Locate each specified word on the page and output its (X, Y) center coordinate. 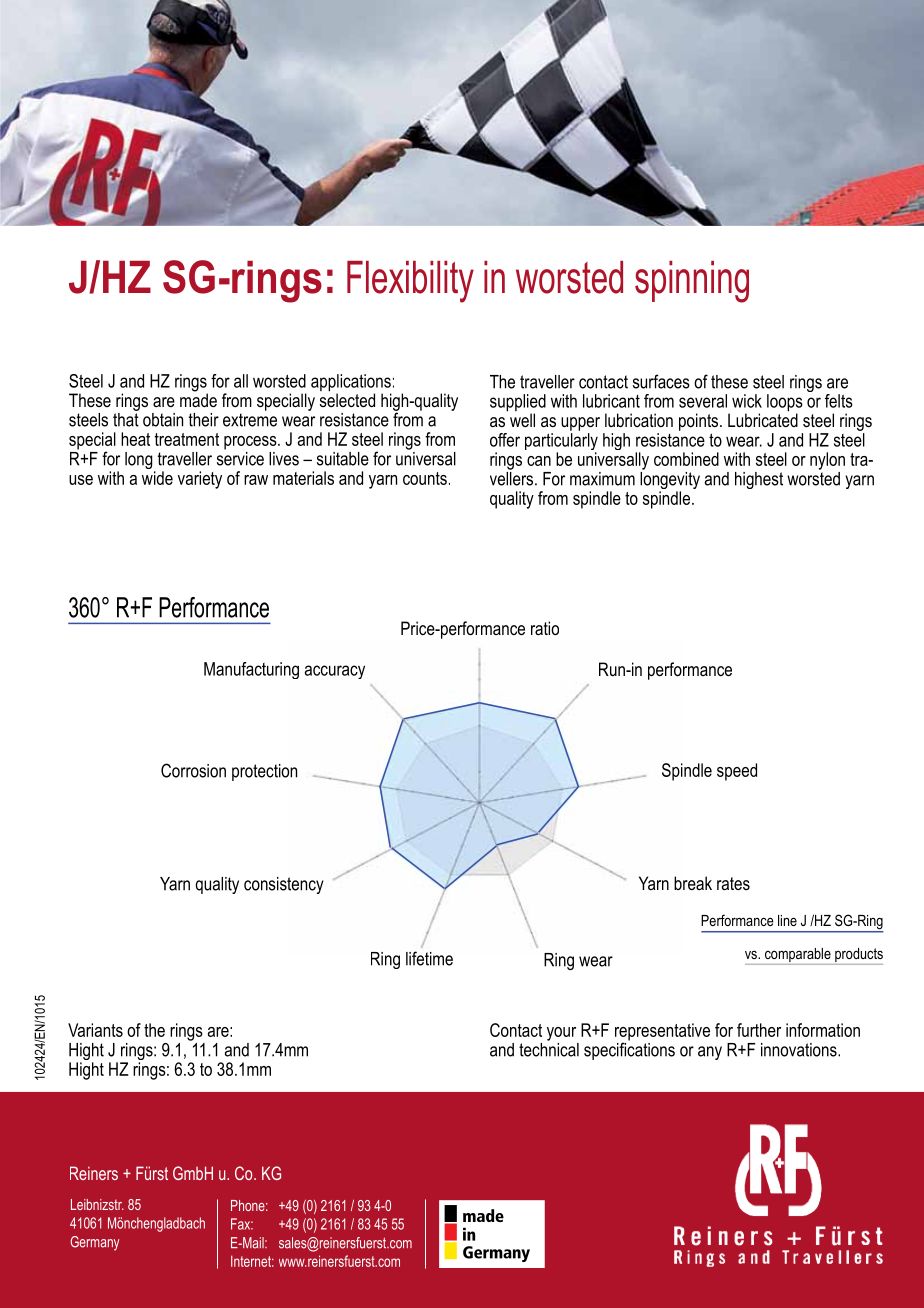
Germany (94, 1243)
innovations (800, 1050)
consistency (284, 885)
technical (549, 1048)
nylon (827, 461)
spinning (692, 282)
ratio (545, 628)
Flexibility (410, 282)
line (787, 920)
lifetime (429, 958)
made (198, 399)
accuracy (335, 672)
